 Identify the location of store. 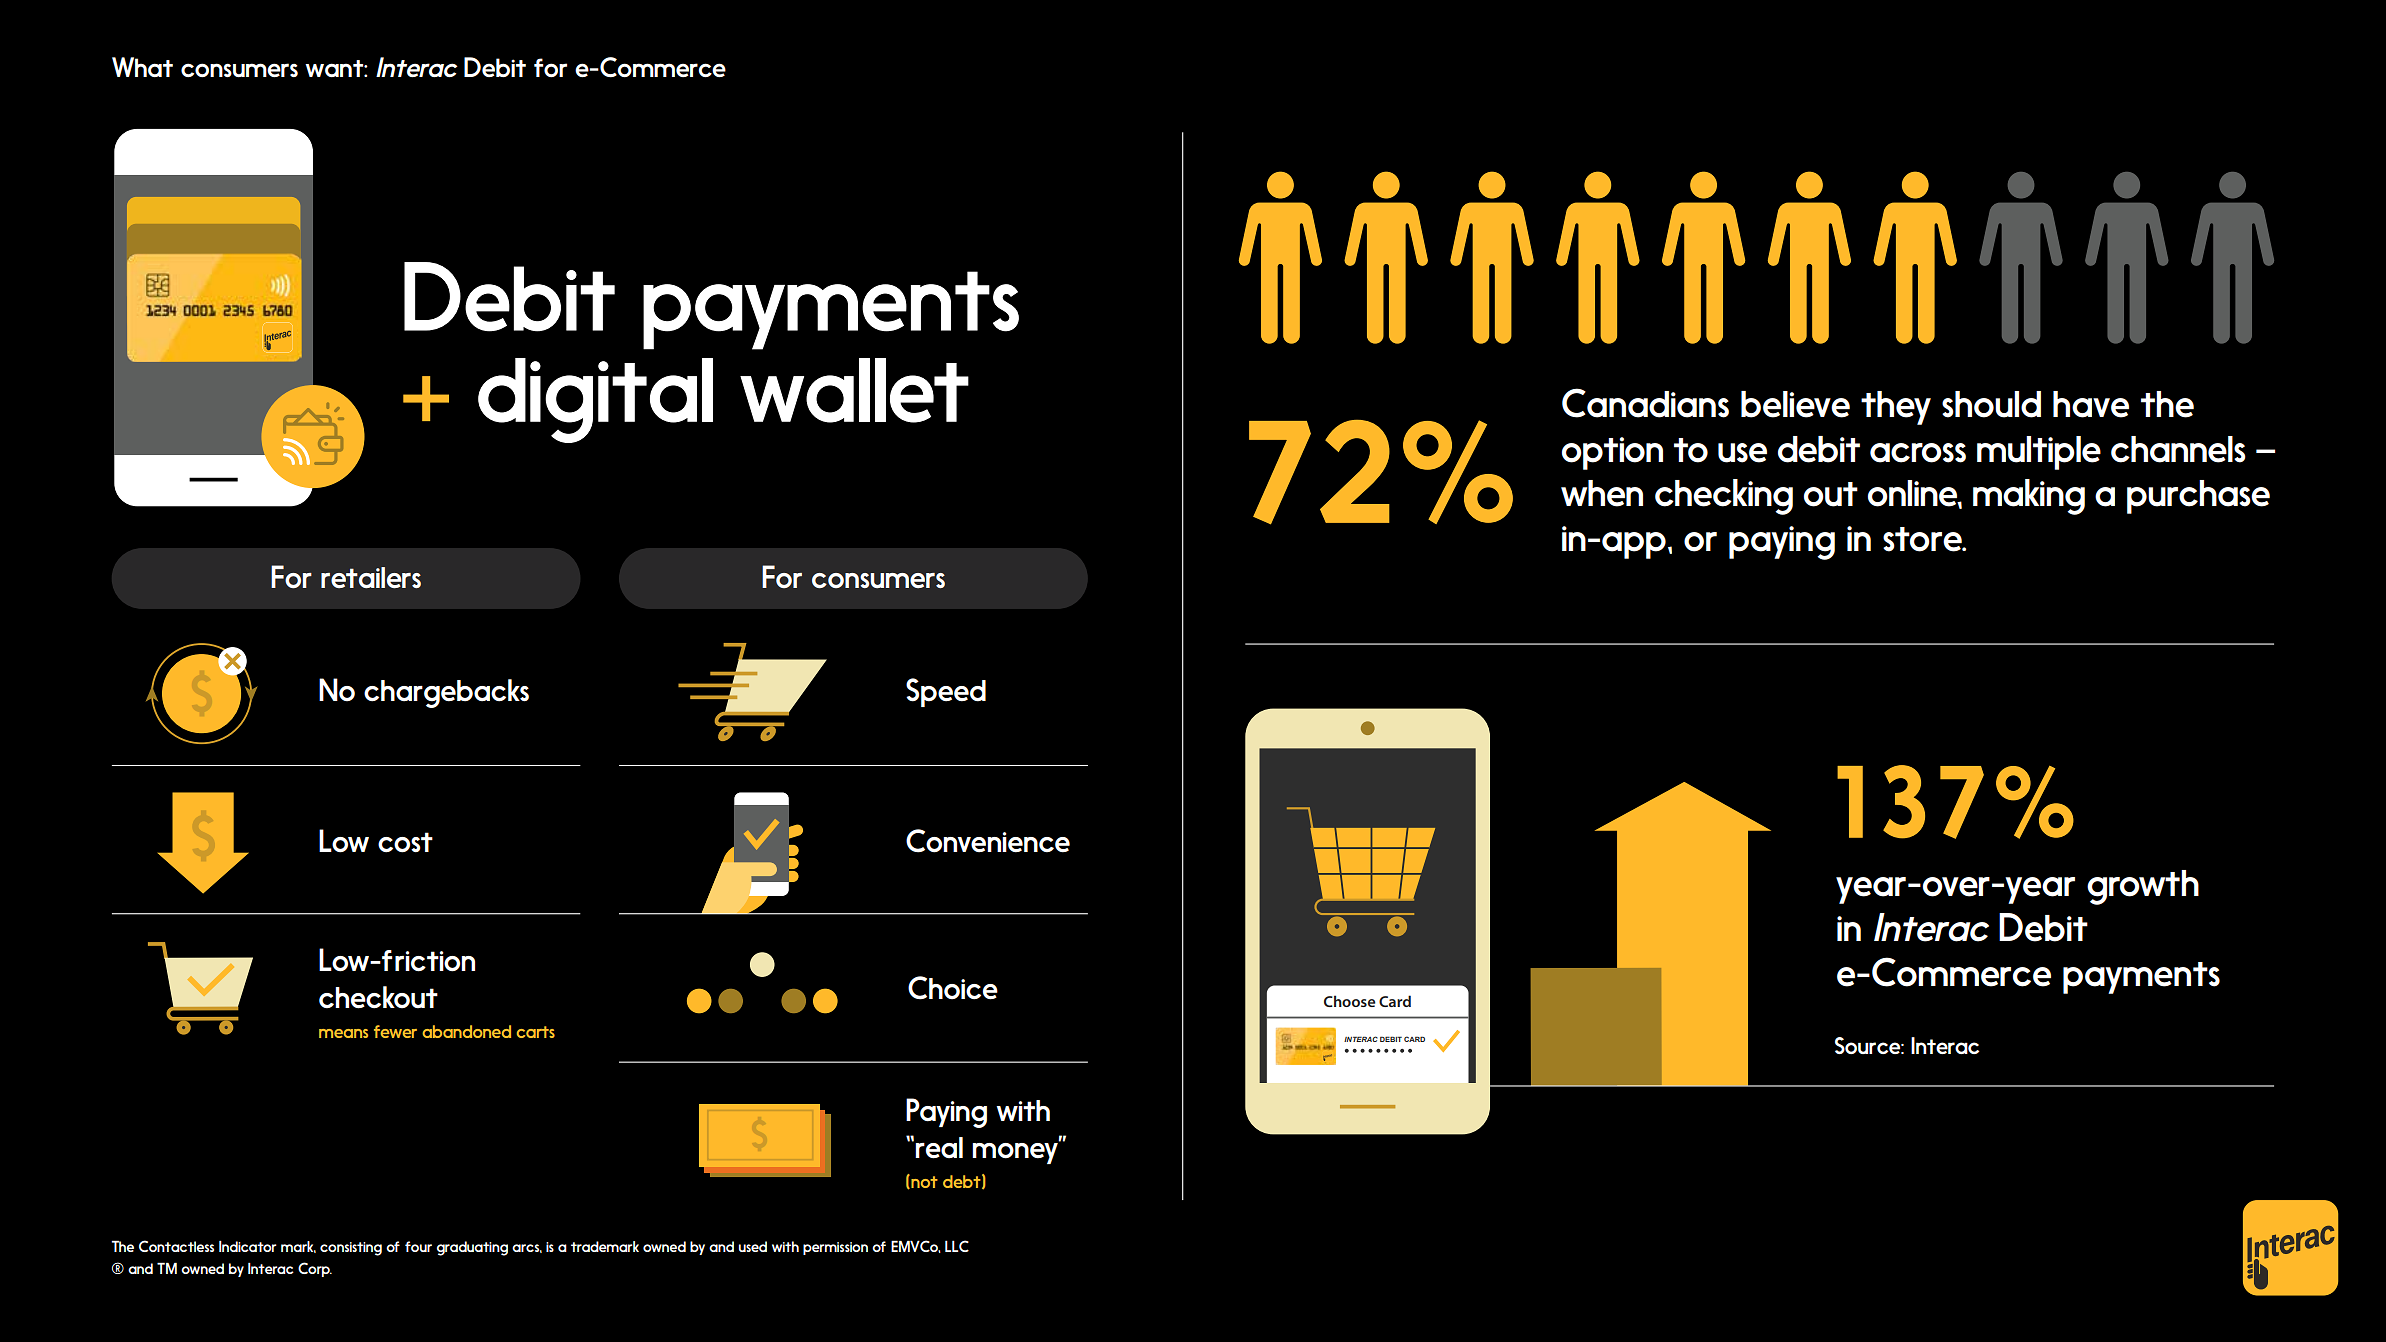
(1923, 539).
